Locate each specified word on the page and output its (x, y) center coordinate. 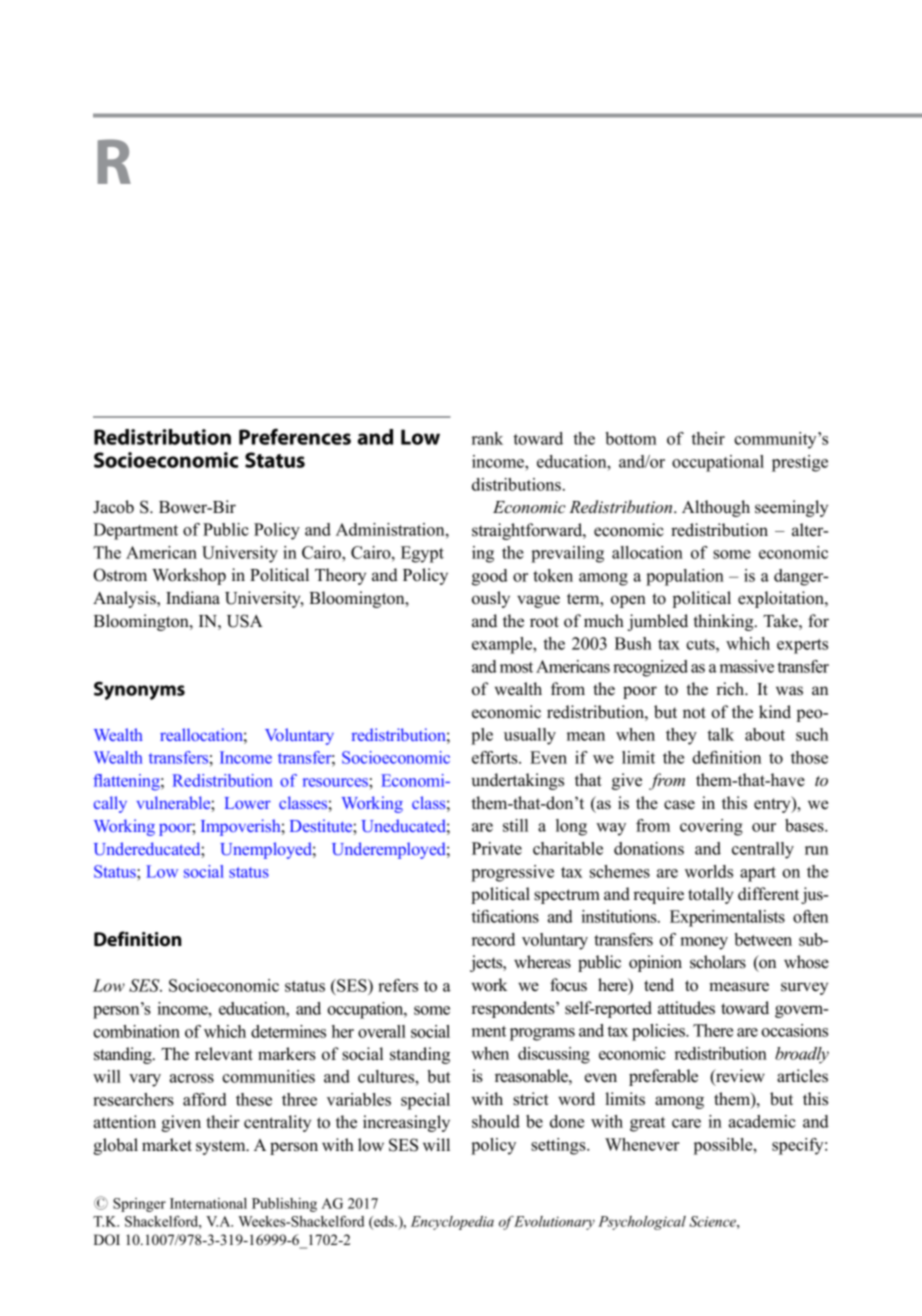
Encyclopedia (452, 1223)
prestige (800, 463)
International (208, 1203)
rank (487, 438)
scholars (718, 962)
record (493, 939)
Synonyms (139, 690)
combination (136, 1031)
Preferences (295, 436)
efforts (496, 757)
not (694, 713)
